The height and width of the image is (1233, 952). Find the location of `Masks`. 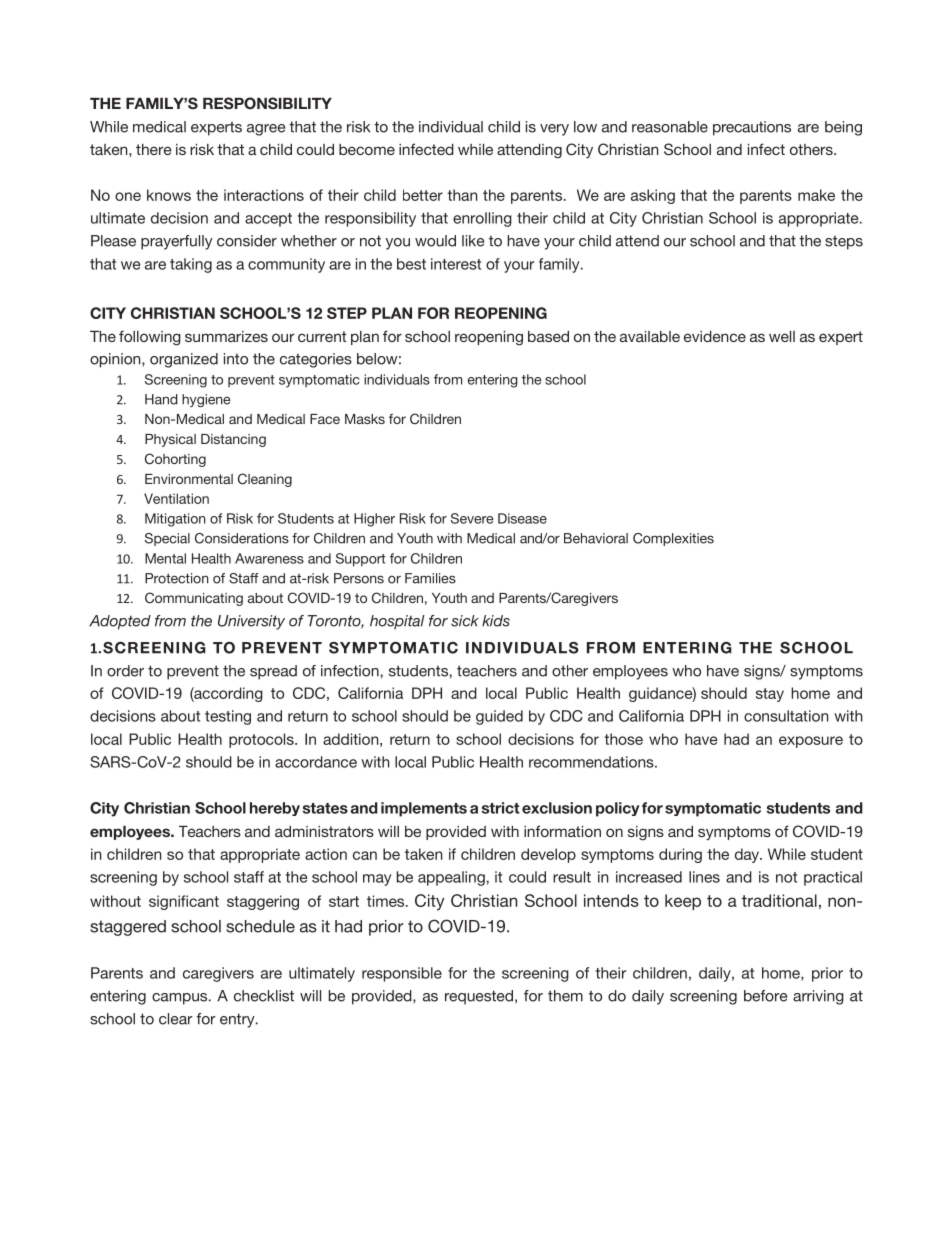

Masks is located at coordinates (365, 419).
